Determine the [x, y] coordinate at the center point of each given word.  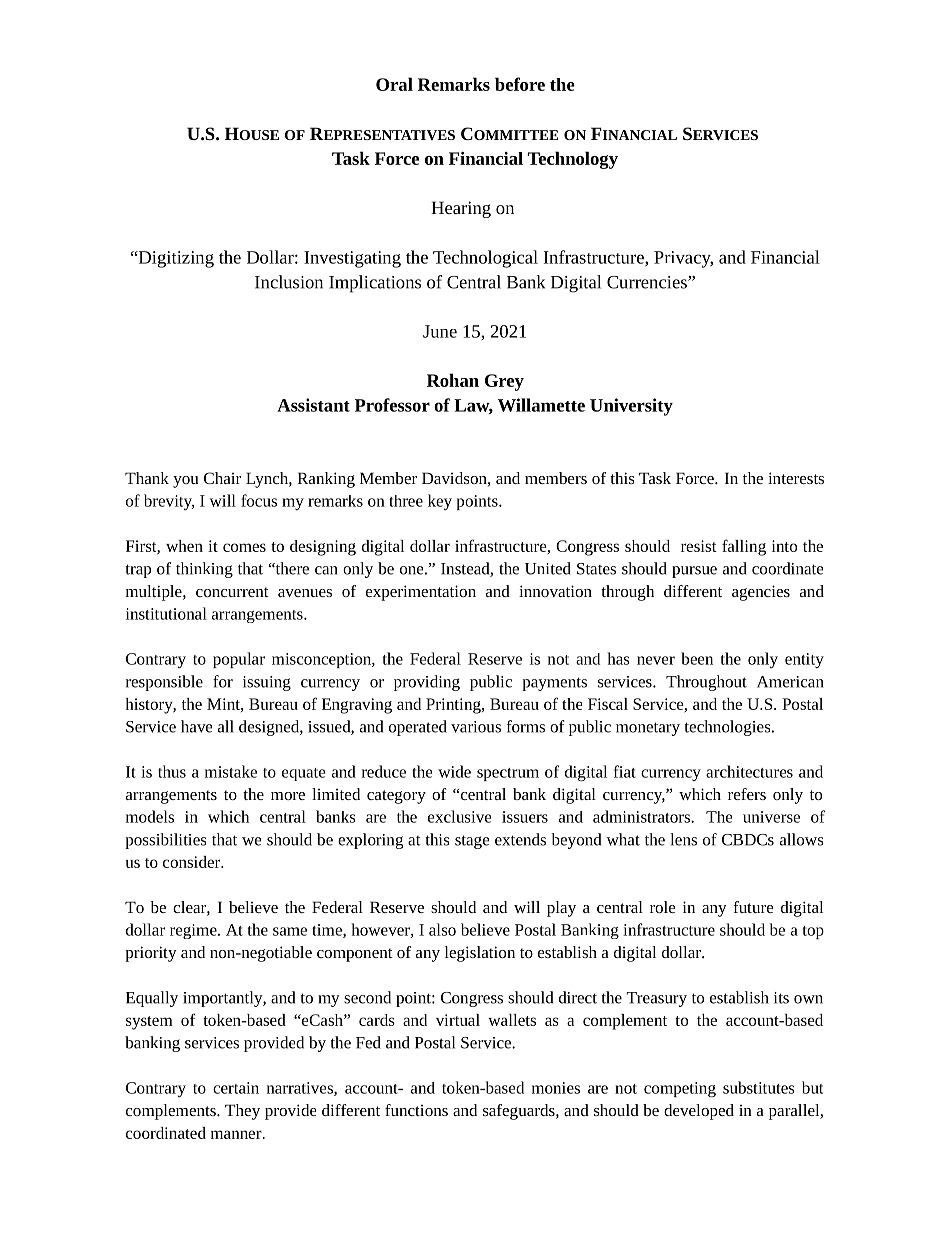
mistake [231, 771]
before [520, 84]
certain [236, 1088]
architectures [749, 771]
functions [416, 1110]
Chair [222, 478]
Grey [504, 382]
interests [796, 478]
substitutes [759, 1087]
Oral [394, 84]
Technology [572, 160]
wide [454, 771]
